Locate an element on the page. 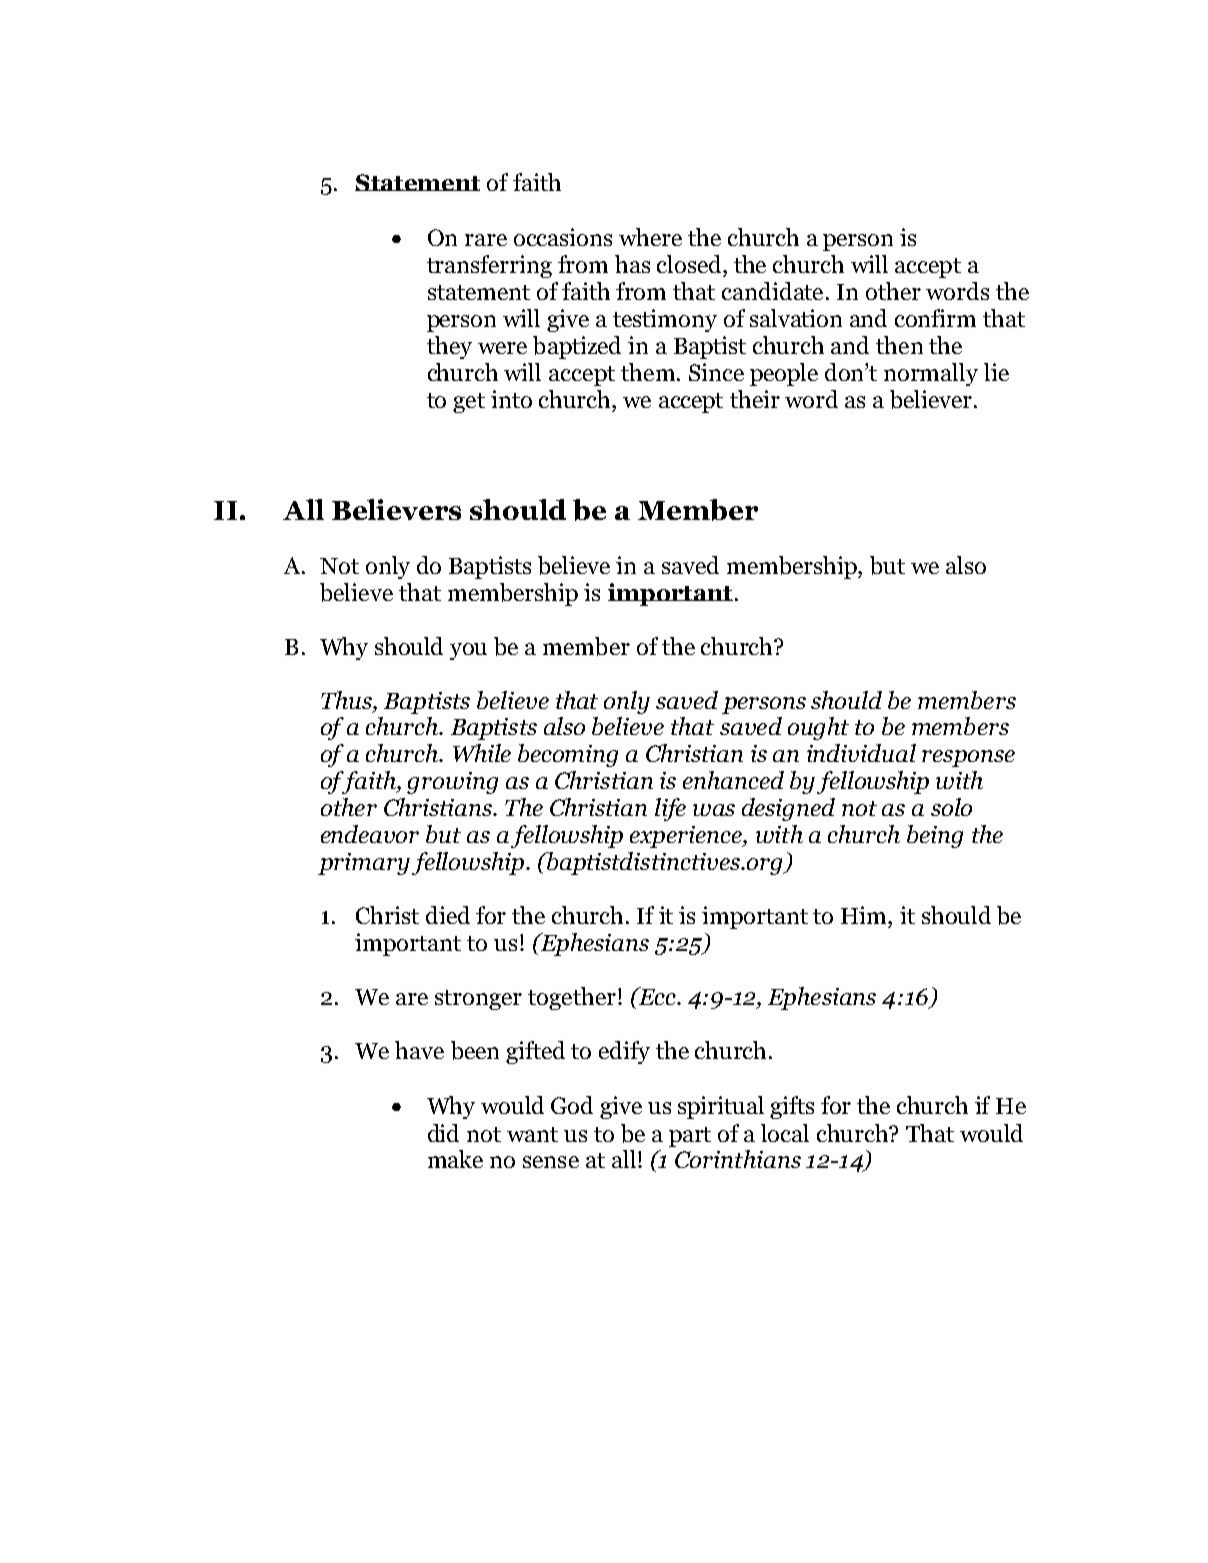 The image size is (1208, 1563). normally is located at coordinates (931, 374).
